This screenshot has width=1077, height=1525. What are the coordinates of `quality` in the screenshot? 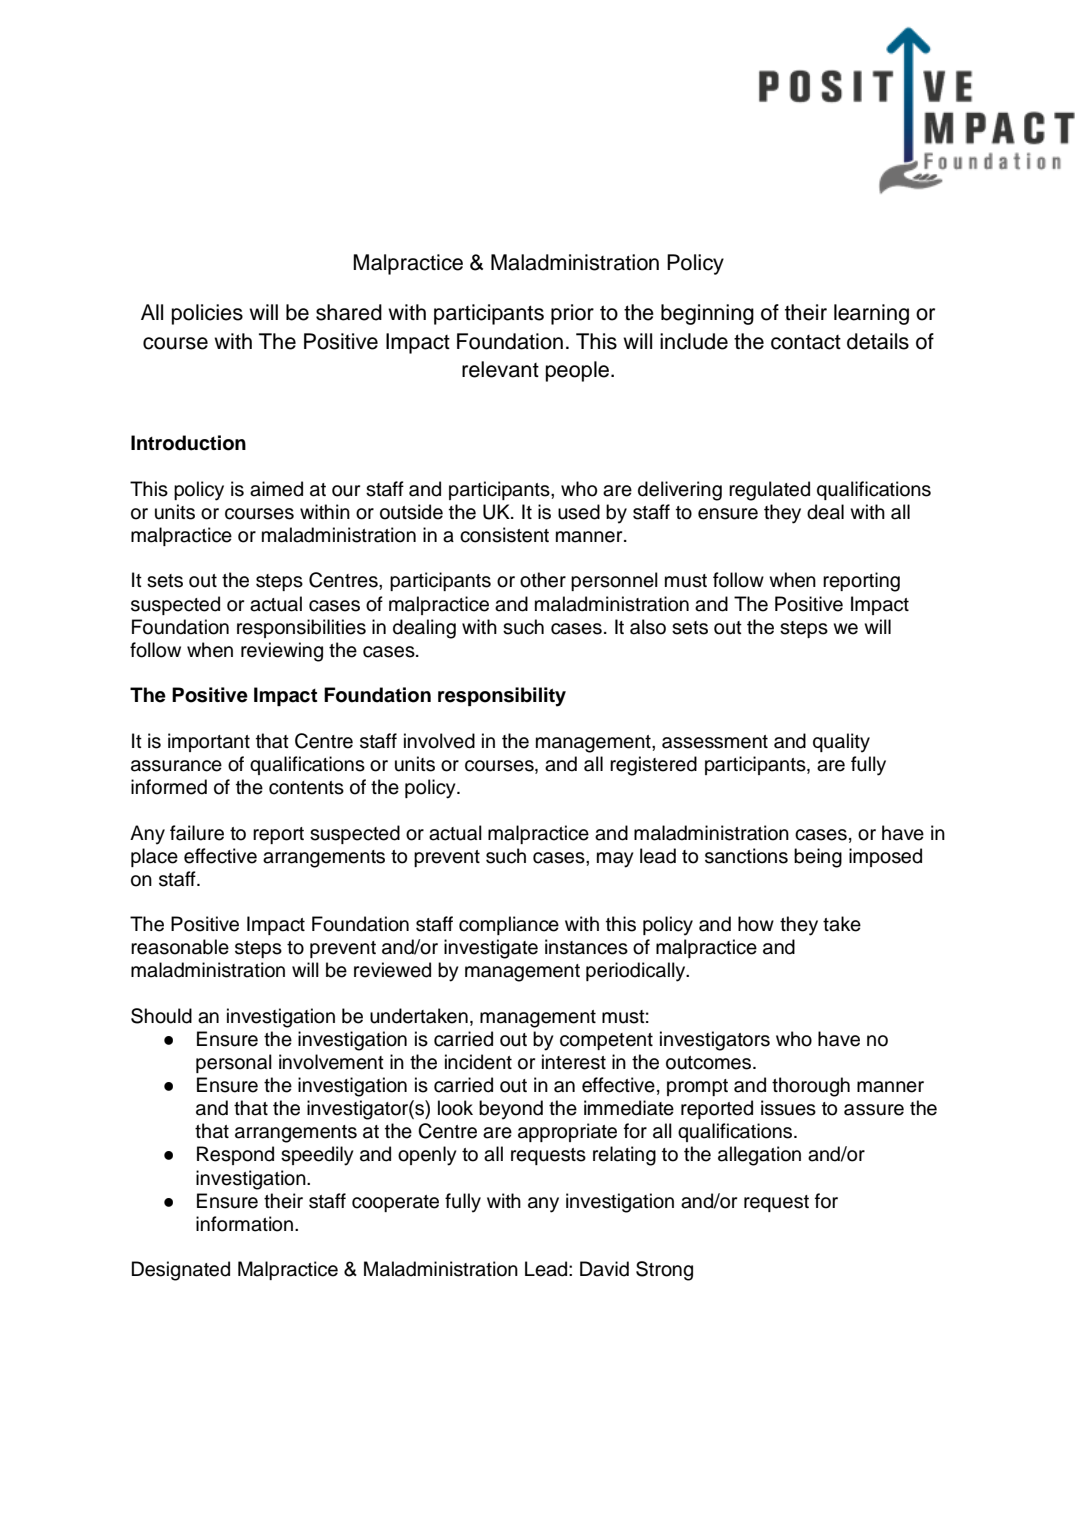 It's located at (841, 743).
